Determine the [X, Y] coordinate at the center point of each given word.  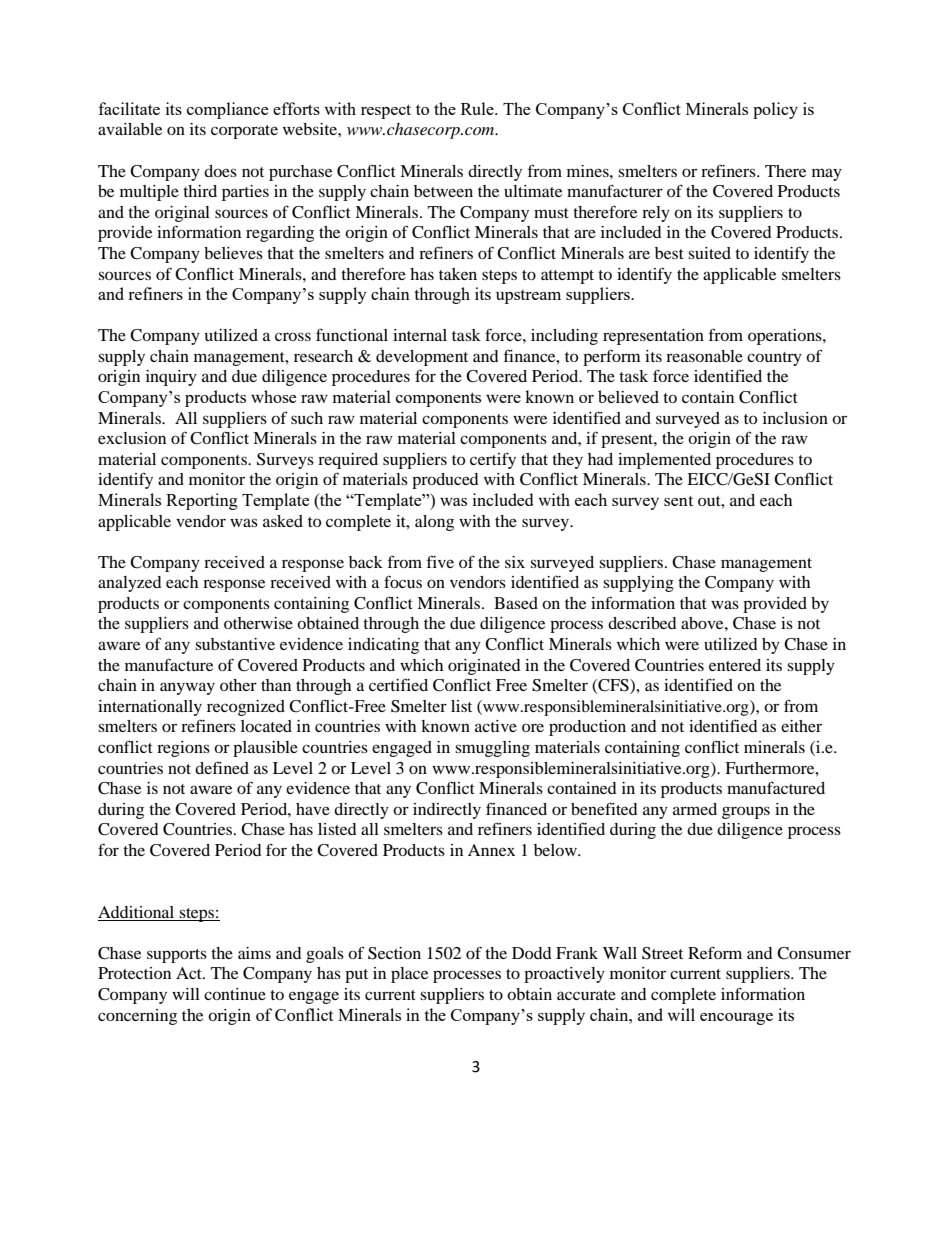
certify [493, 460]
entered [735, 665]
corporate [244, 132]
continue [235, 994]
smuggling [492, 749]
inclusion [795, 418]
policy [775, 110]
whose [273, 396]
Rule [478, 108]
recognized [246, 708]
